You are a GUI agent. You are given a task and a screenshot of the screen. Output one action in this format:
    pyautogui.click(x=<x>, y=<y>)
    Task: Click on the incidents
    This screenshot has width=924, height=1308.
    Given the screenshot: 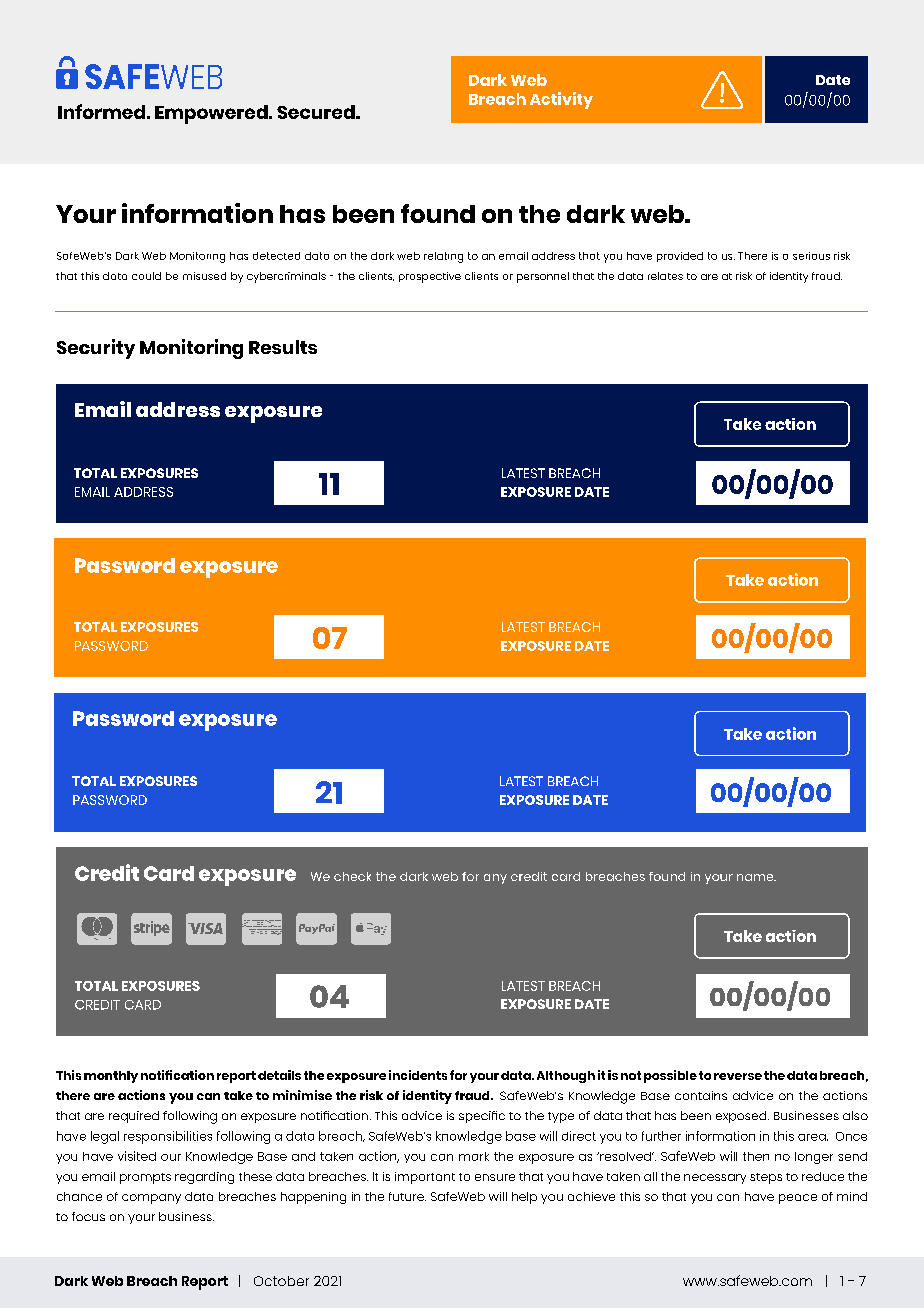 What is the action you would take?
    pyautogui.click(x=418, y=1075)
